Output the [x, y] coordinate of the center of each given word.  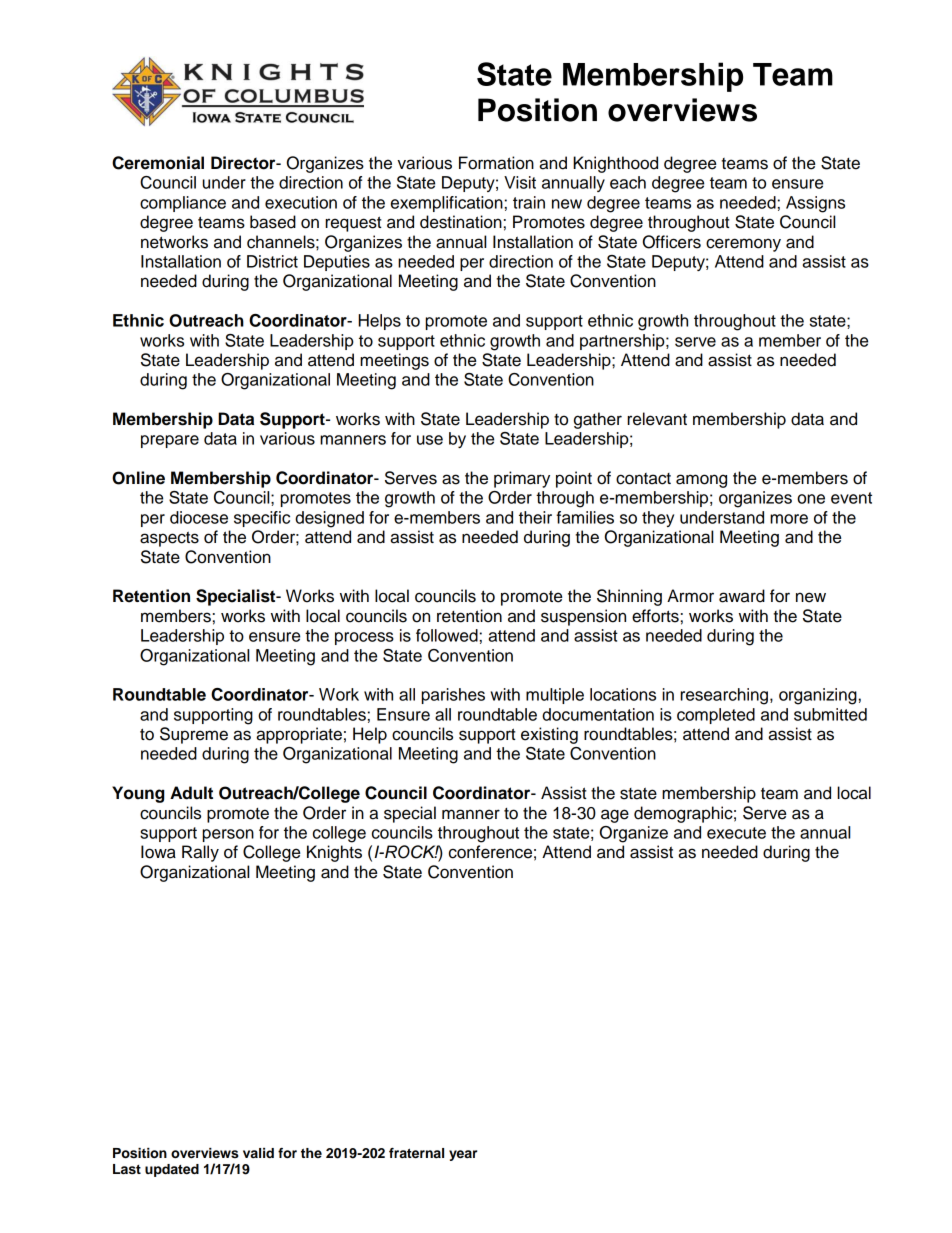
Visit [520, 182]
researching [724, 696]
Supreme [194, 735]
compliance [183, 204]
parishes [453, 696]
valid [258, 1153]
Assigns [815, 204]
